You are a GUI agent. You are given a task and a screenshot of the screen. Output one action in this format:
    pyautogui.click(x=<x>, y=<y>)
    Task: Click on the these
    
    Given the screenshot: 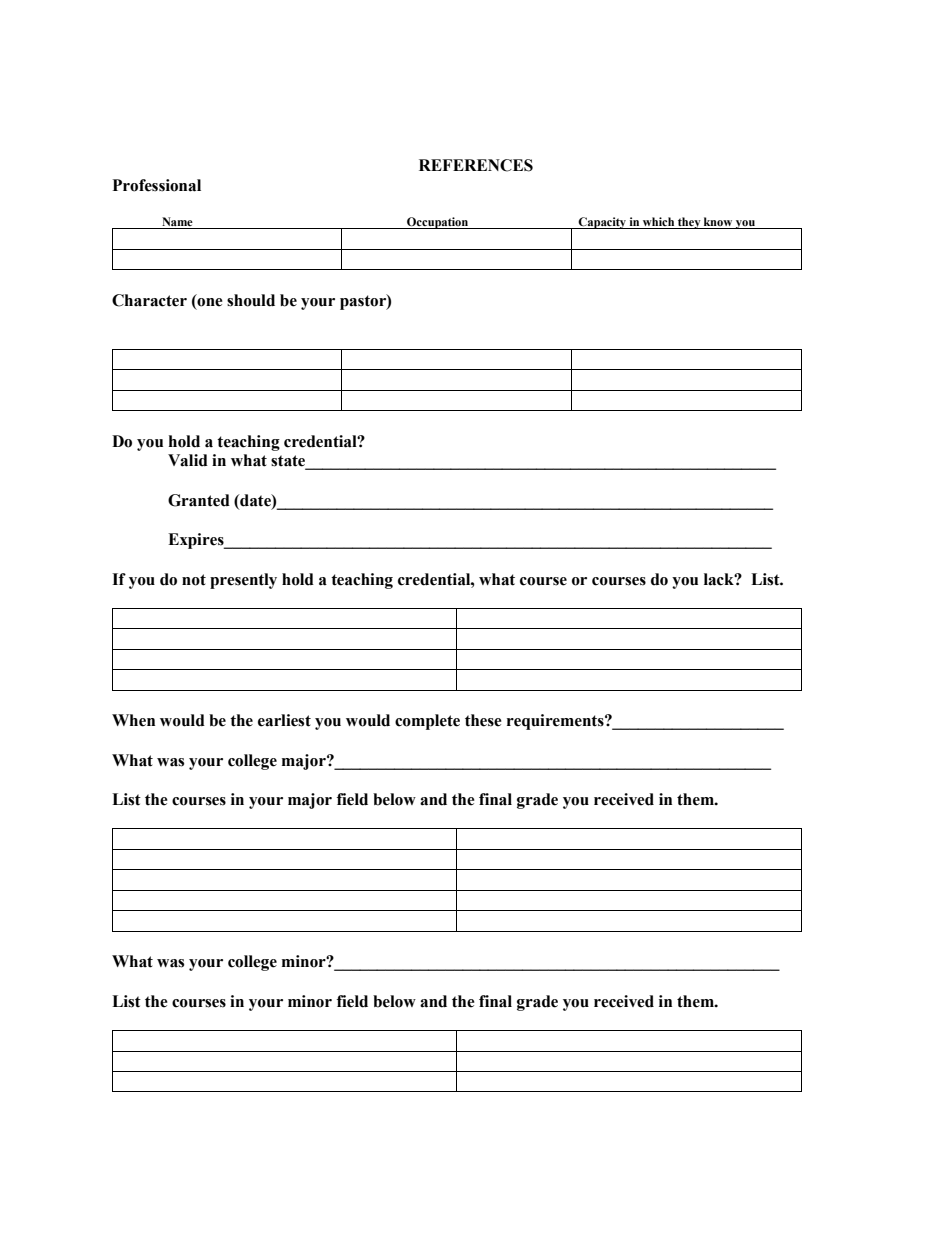 What is the action you would take?
    pyautogui.click(x=483, y=720)
